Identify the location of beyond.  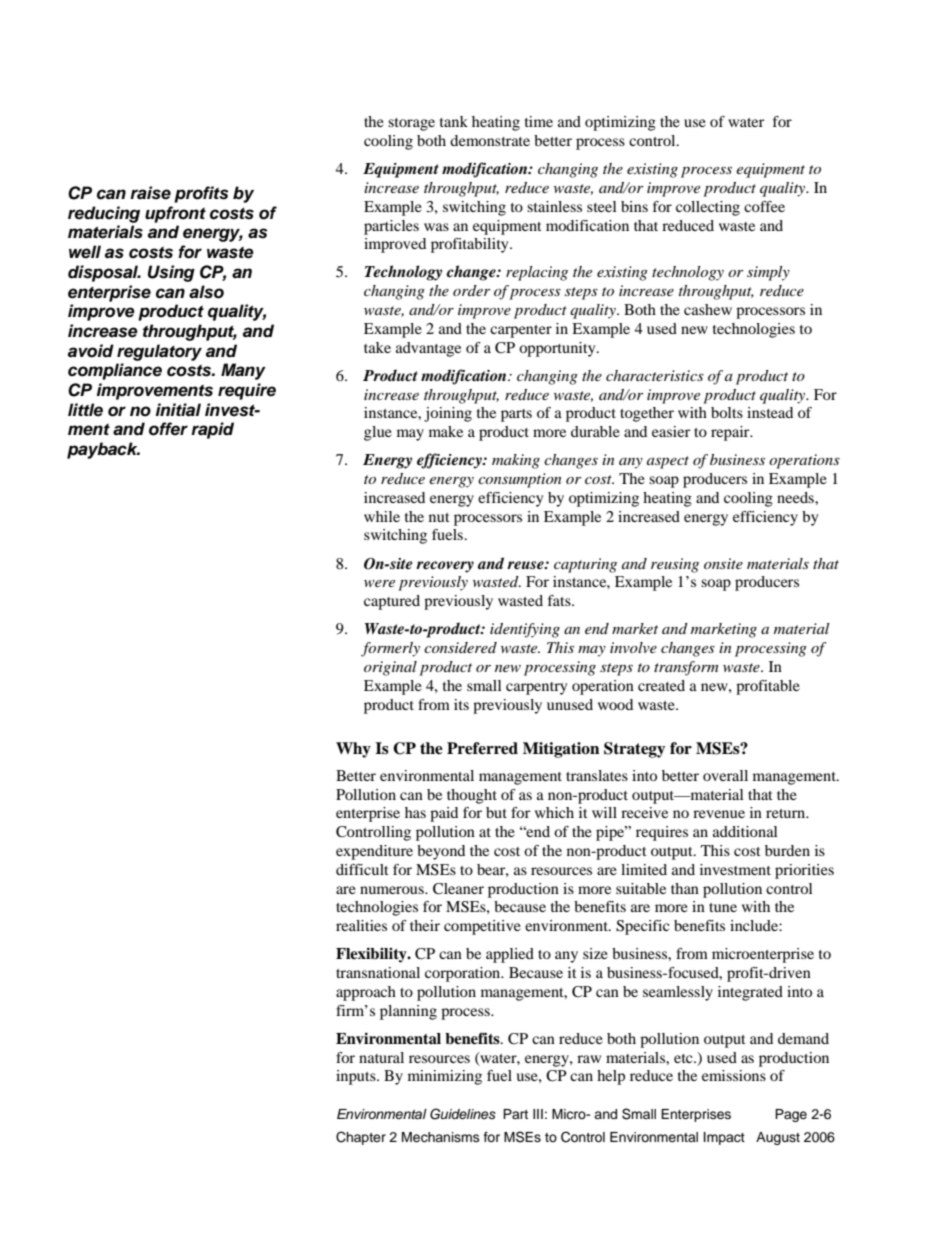
(441, 852).
